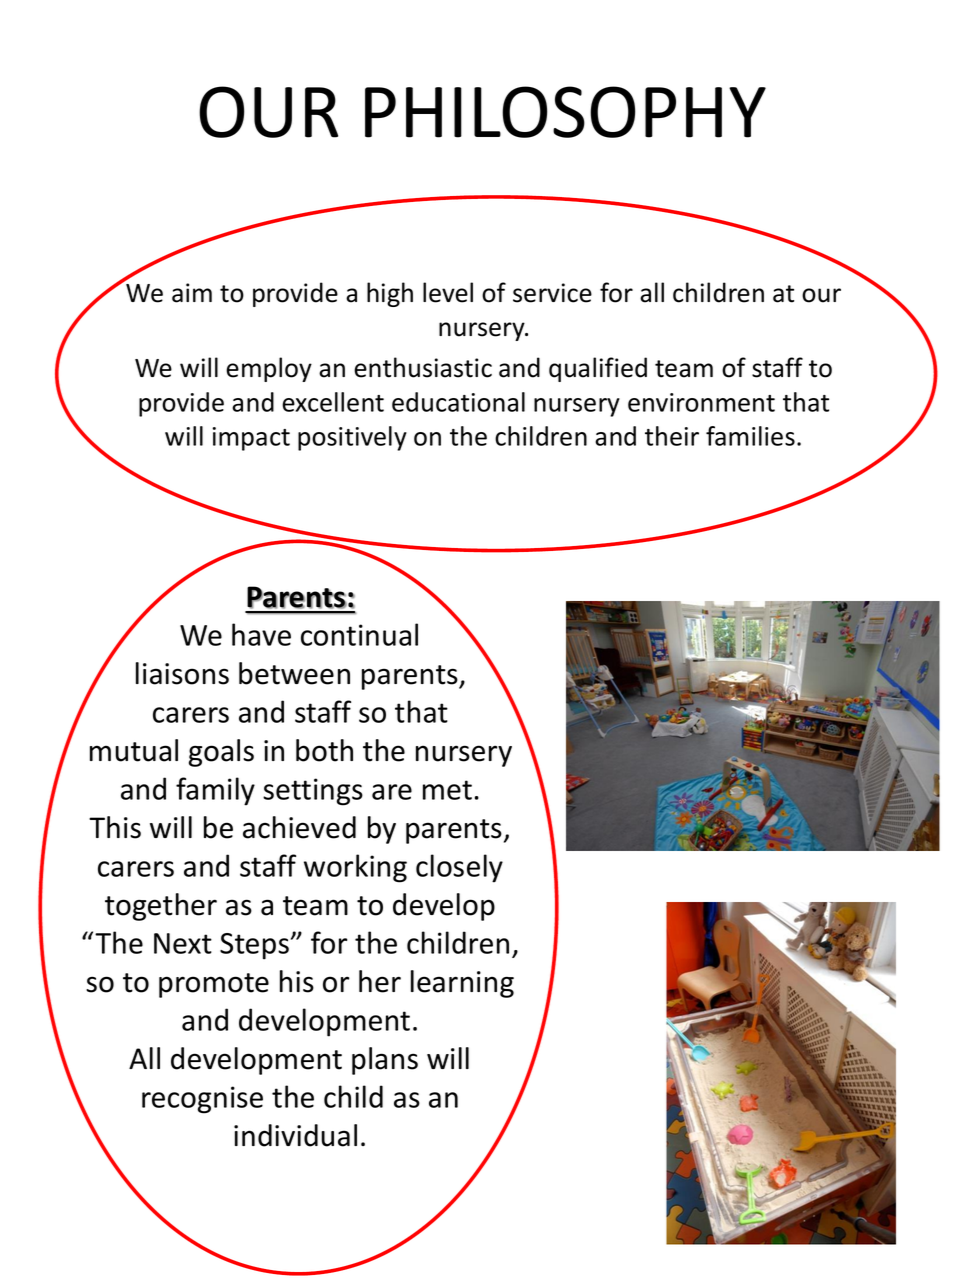 The width and height of the image is (962, 1283). I want to click on aim, so click(192, 293).
